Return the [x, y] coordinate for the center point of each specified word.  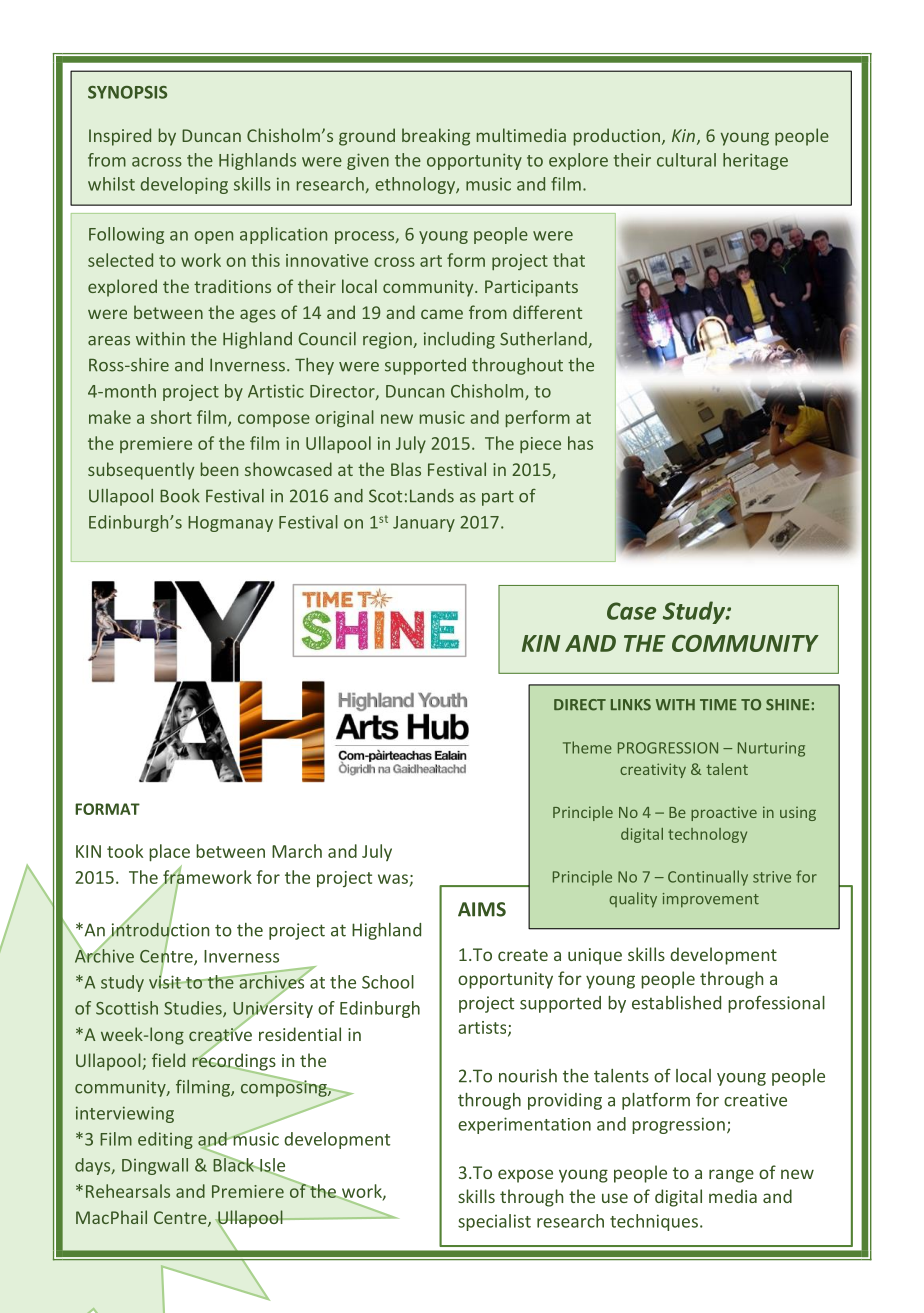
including [459, 340]
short [171, 417]
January [424, 524]
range [731, 1176]
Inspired [120, 137]
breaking [436, 137]
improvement [711, 900]
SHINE [787, 705]
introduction [159, 929]
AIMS [482, 909]
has [580, 443]
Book [180, 496]
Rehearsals [128, 1191]
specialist [494, 1222]
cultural [686, 160]
